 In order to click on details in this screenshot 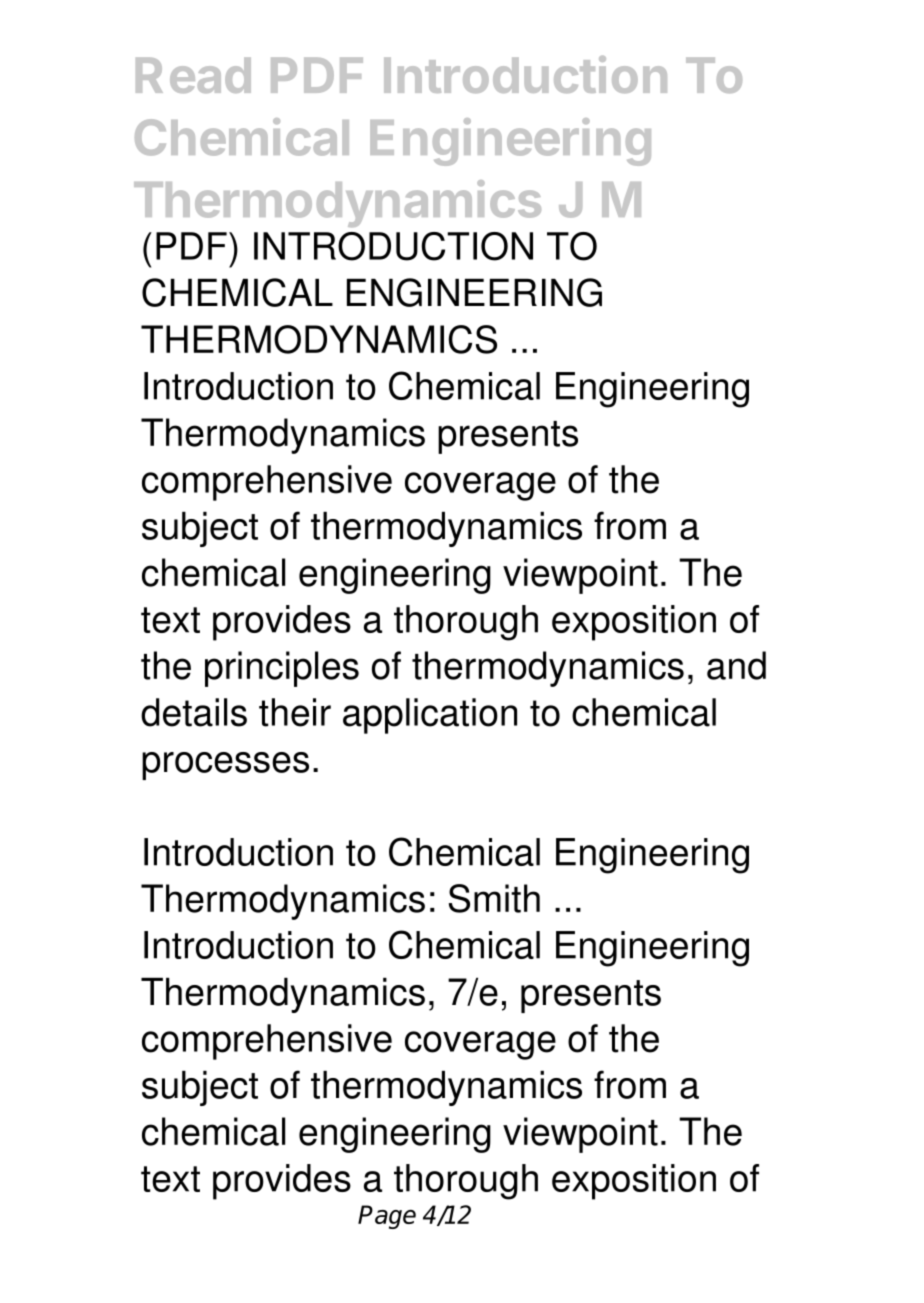, I will do `click(194, 712)`.
